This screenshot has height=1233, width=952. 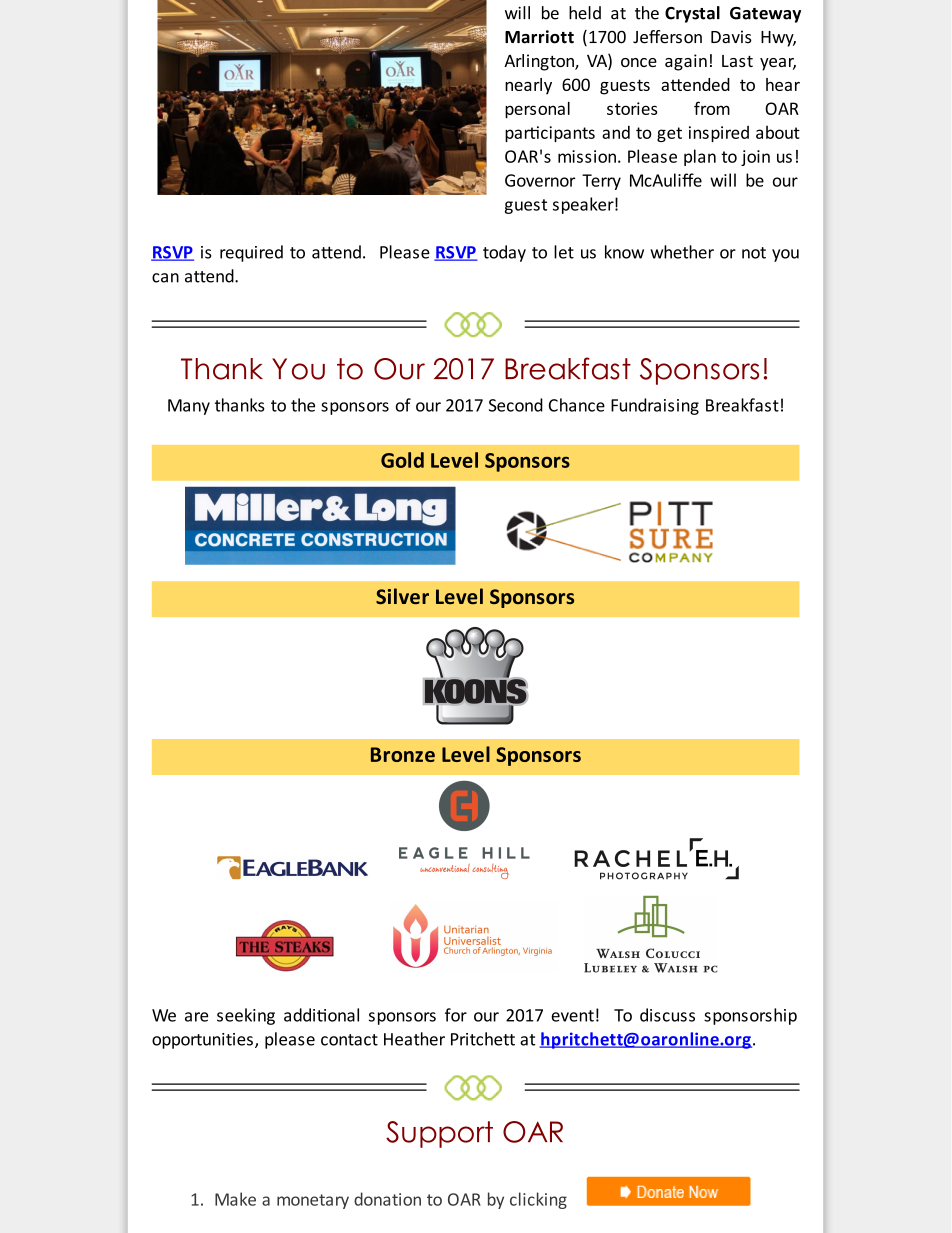 I want to click on Second, so click(x=516, y=405).
